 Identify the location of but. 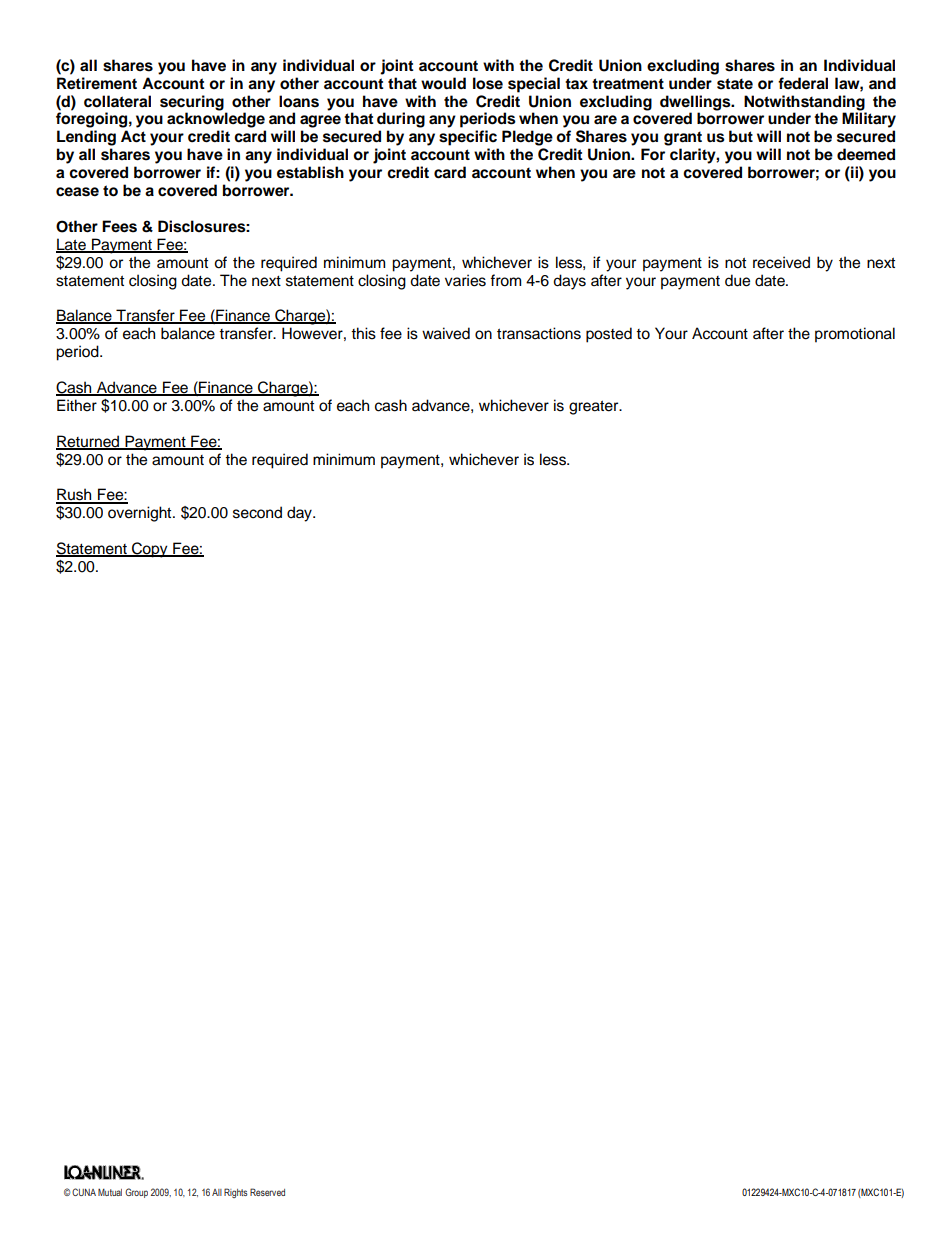
(741, 136).
